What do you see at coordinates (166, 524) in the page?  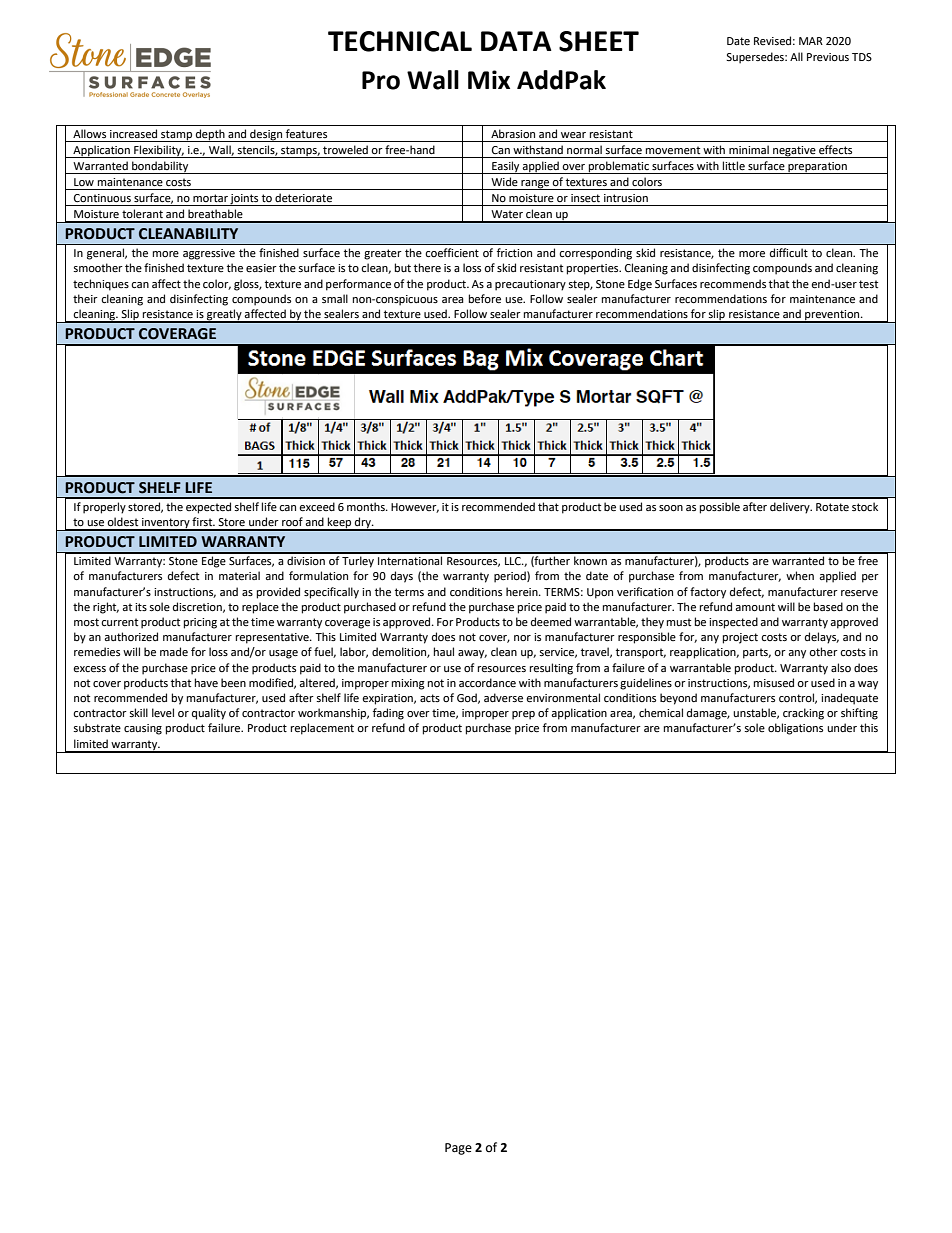 I see `inventory` at bounding box center [166, 524].
